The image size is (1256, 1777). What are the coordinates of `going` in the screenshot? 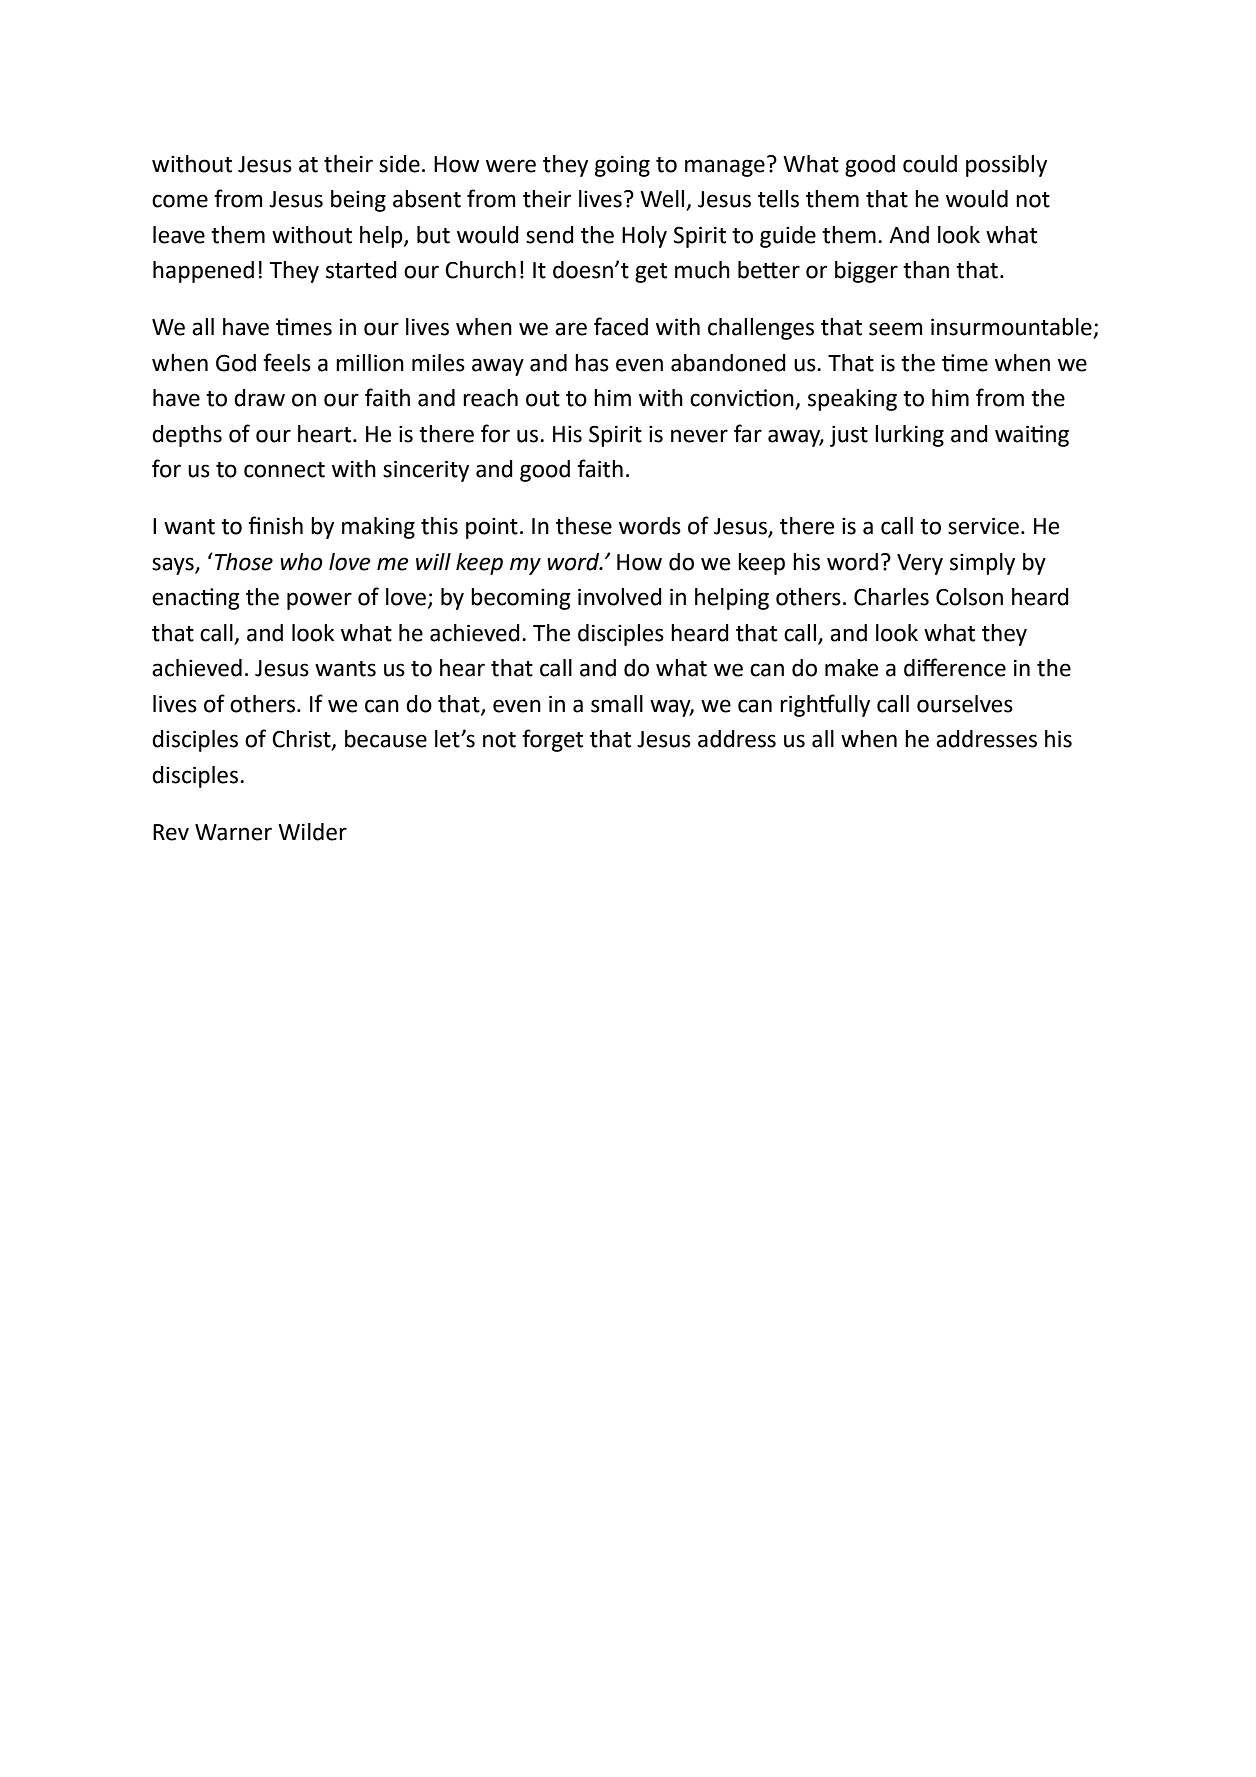 It's located at (622, 166).
